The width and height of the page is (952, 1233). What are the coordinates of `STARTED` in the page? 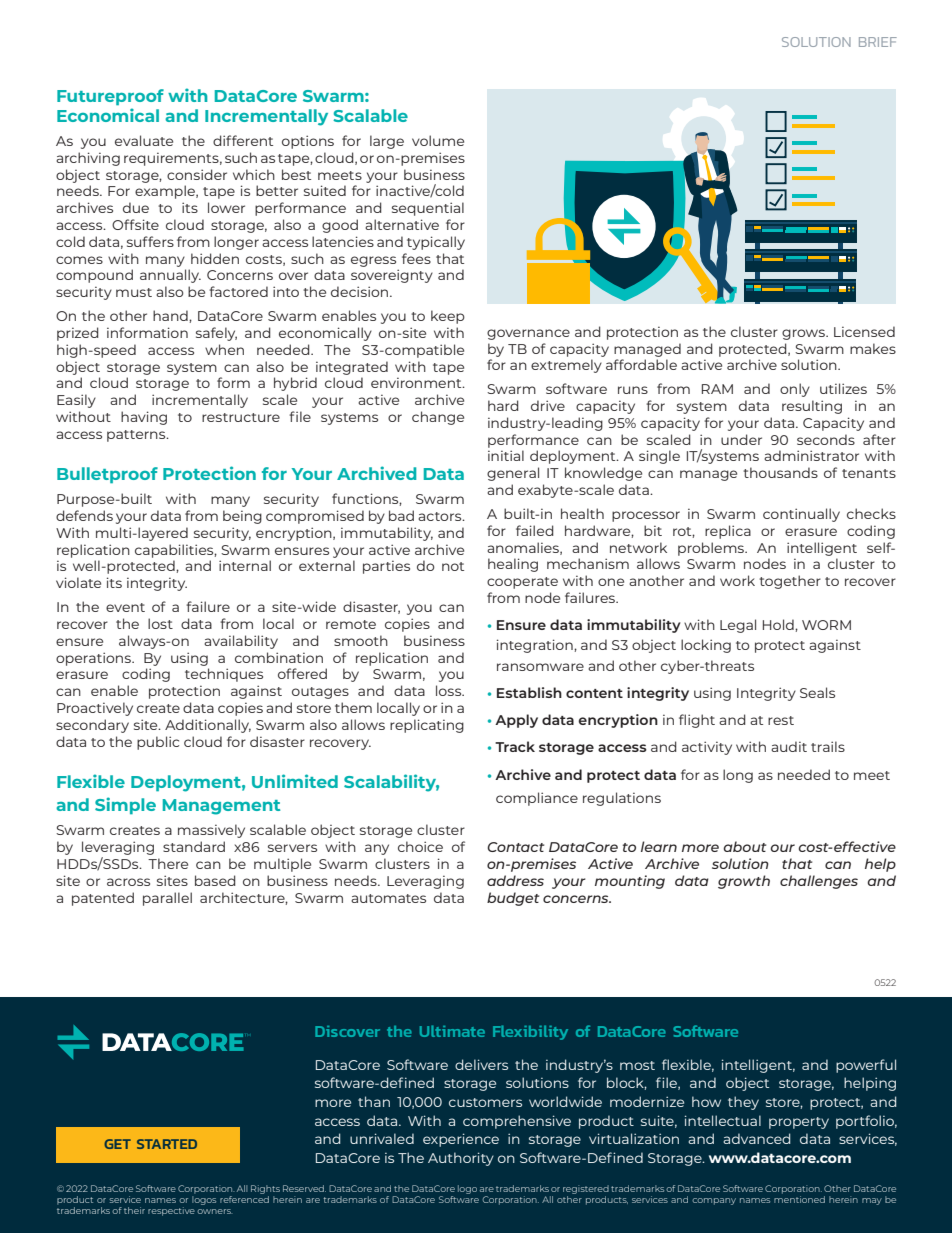 It's located at (167, 1144).
